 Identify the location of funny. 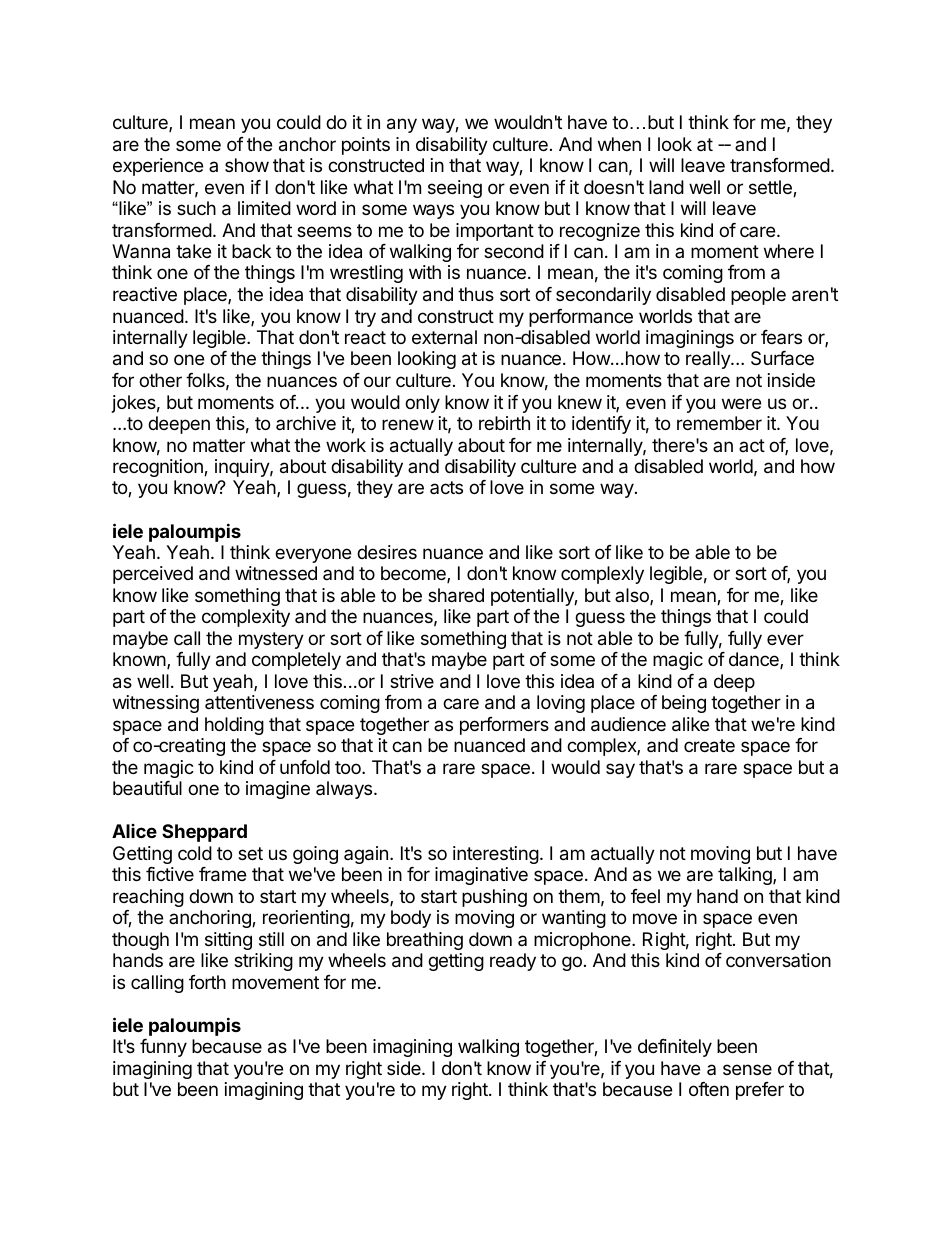
(163, 1048).
